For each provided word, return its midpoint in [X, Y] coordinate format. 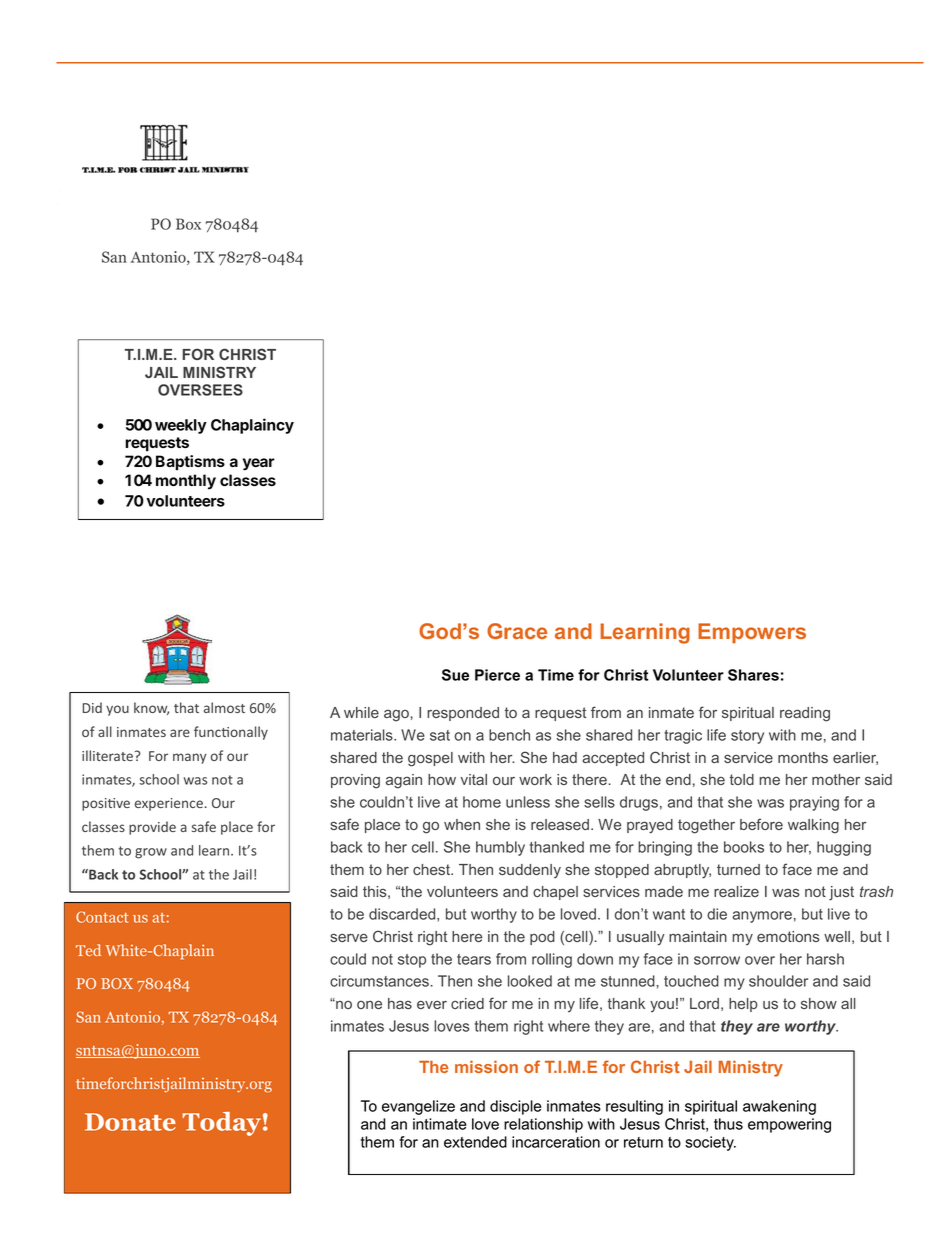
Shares [753, 675]
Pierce [497, 675]
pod [542, 938]
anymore [762, 917]
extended [475, 1142]
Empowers [752, 633]
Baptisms [190, 463]
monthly [186, 482]
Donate [130, 1122]
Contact [102, 917]
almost [224, 707]
